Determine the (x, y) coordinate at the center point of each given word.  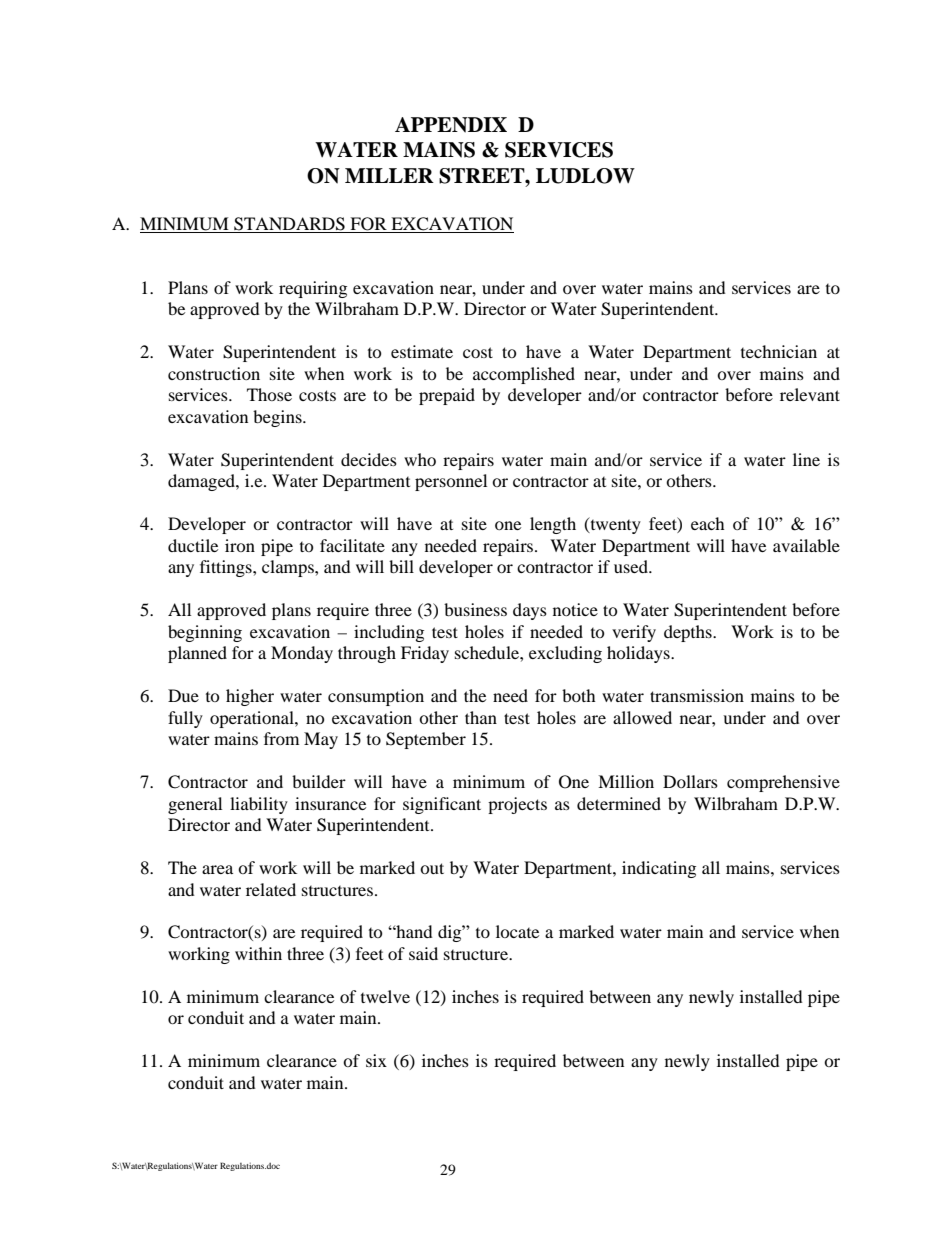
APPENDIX (451, 125)
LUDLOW (585, 176)
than (481, 717)
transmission (697, 695)
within (258, 953)
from (281, 738)
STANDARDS (289, 224)
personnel (451, 482)
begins (278, 418)
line (806, 459)
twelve (385, 996)
